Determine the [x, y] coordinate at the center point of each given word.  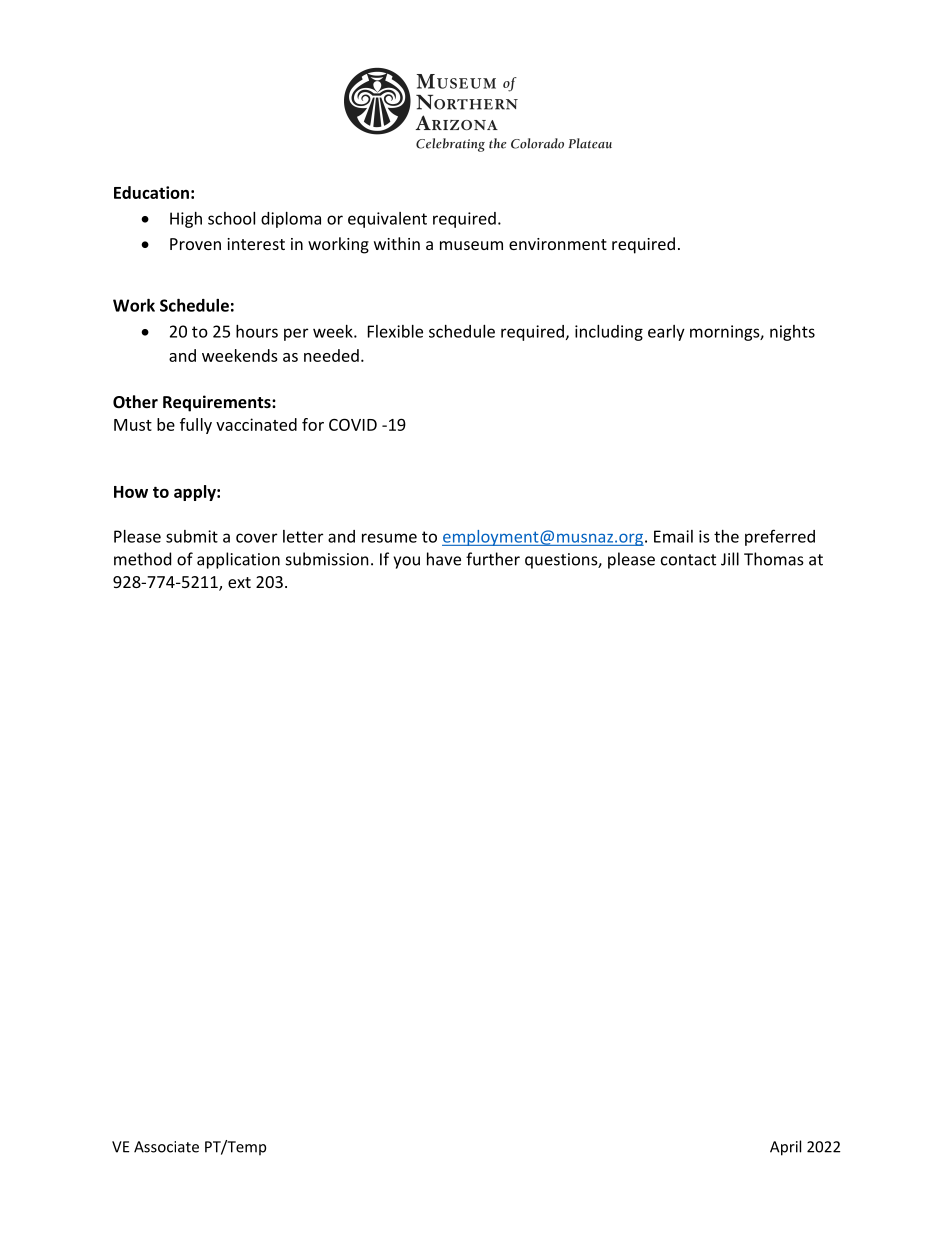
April [785, 1148]
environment [558, 244]
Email [673, 536]
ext [239, 582]
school [231, 218]
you [406, 562]
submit [192, 536]
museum [471, 245]
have [444, 559]
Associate [166, 1147]
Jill [730, 559]
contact [688, 560]
